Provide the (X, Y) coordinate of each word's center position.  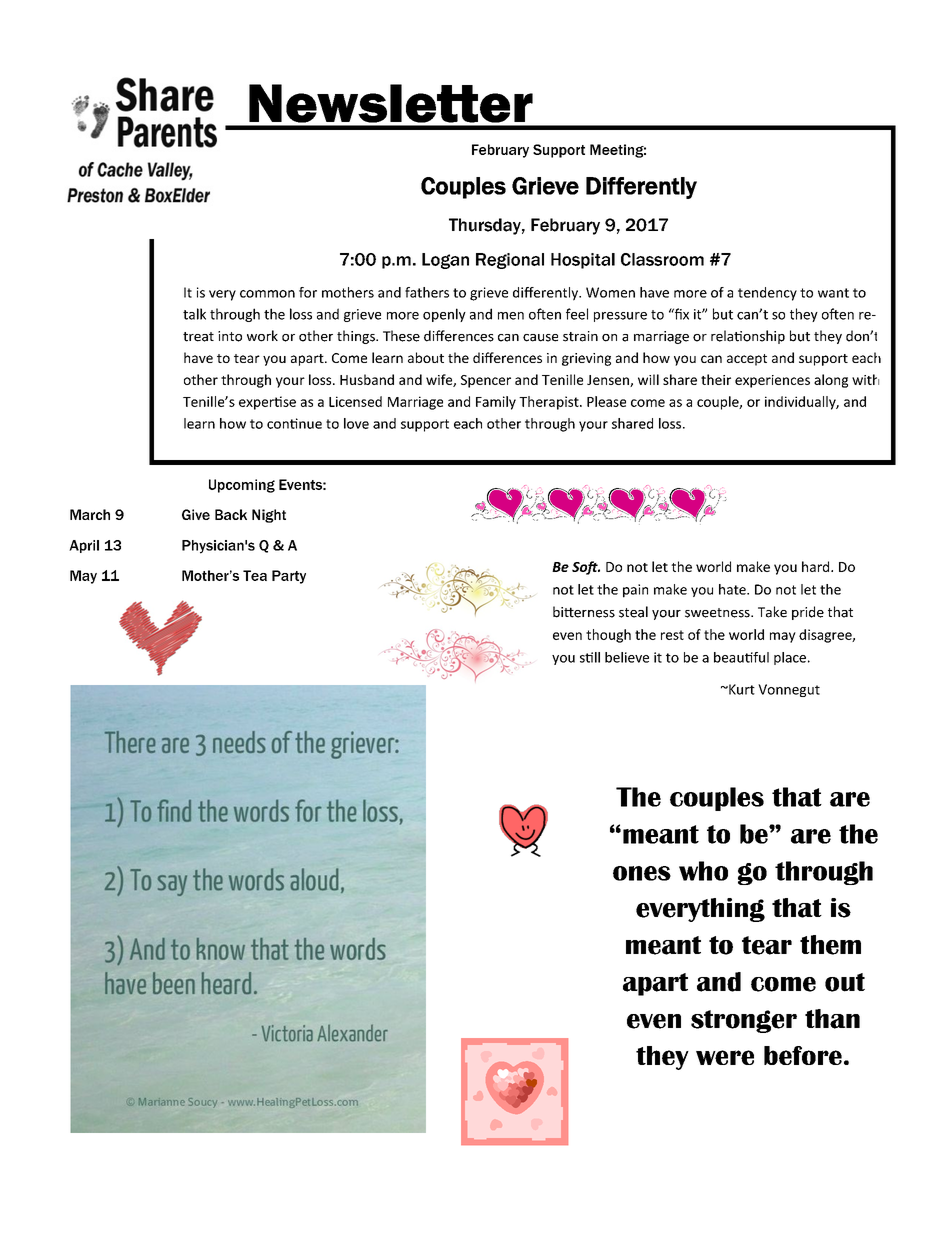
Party (289, 577)
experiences (772, 381)
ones (642, 873)
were (725, 1057)
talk (194, 314)
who (703, 871)
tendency (767, 294)
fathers (427, 292)
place (790, 658)
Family (496, 403)
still (590, 657)
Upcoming (242, 486)
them (830, 945)
